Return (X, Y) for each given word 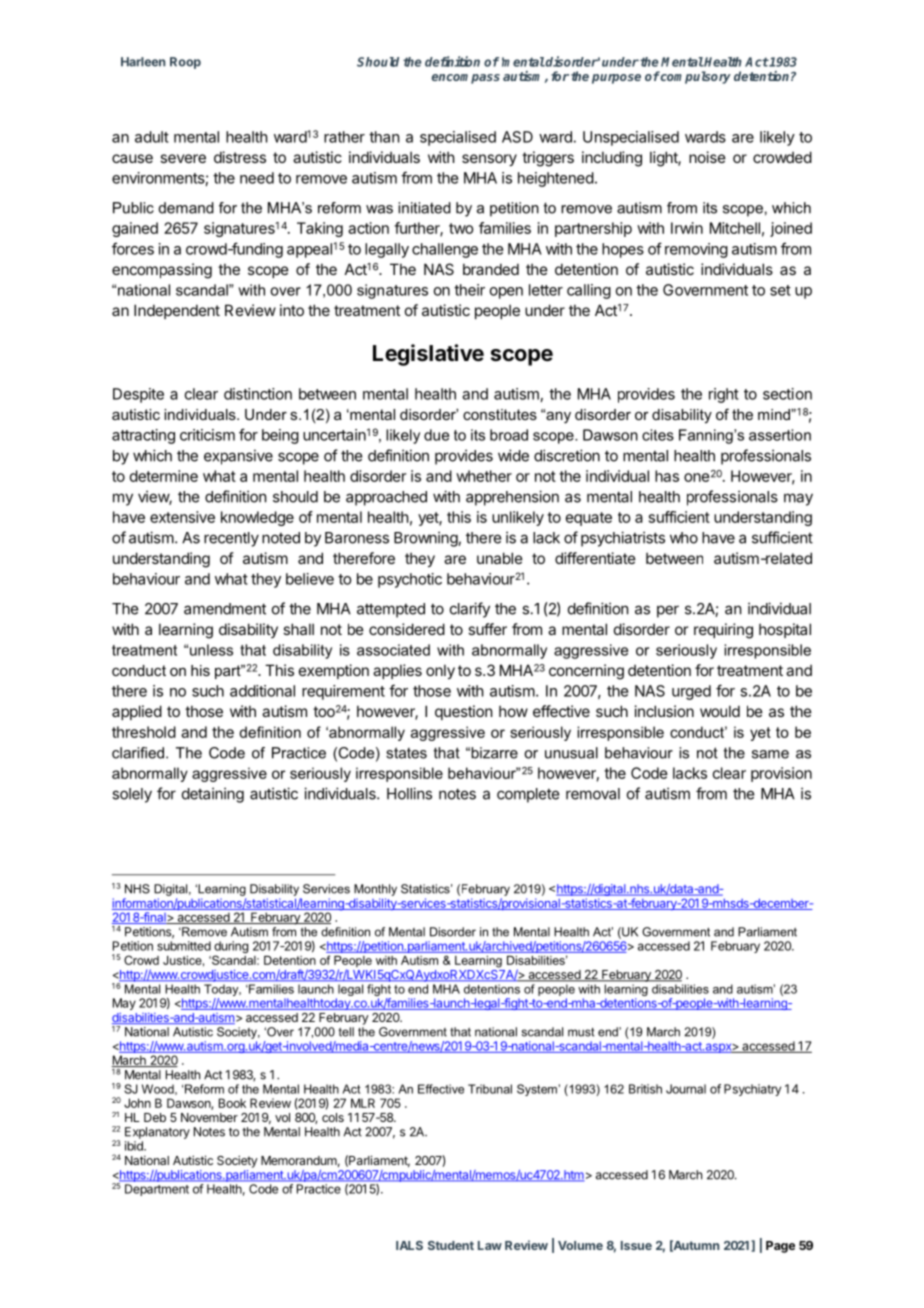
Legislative (428, 355)
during (231, 948)
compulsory (695, 77)
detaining (213, 795)
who (684, 538)
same (770, 754)
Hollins (409, 793)
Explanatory (157, 1133)
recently (231, 539)
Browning (426, 539)
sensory (489, 160)
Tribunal (490, 1089)
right (724, 395)
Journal (686, 1089)
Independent (177, 311)
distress (240, 157)
